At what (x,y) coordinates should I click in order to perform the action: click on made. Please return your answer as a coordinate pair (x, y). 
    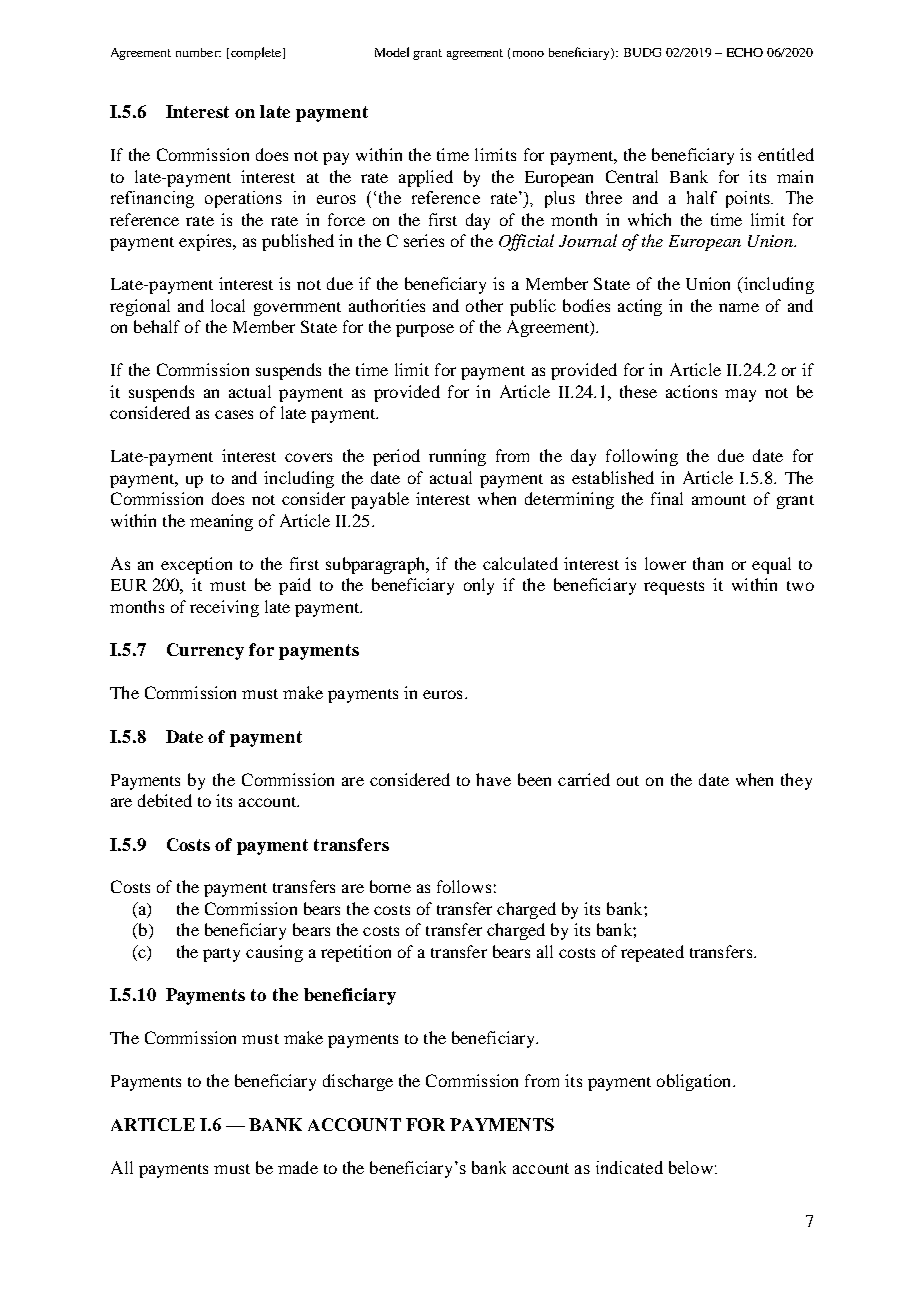
    Looking at the image, I should click on (298, 1167).
